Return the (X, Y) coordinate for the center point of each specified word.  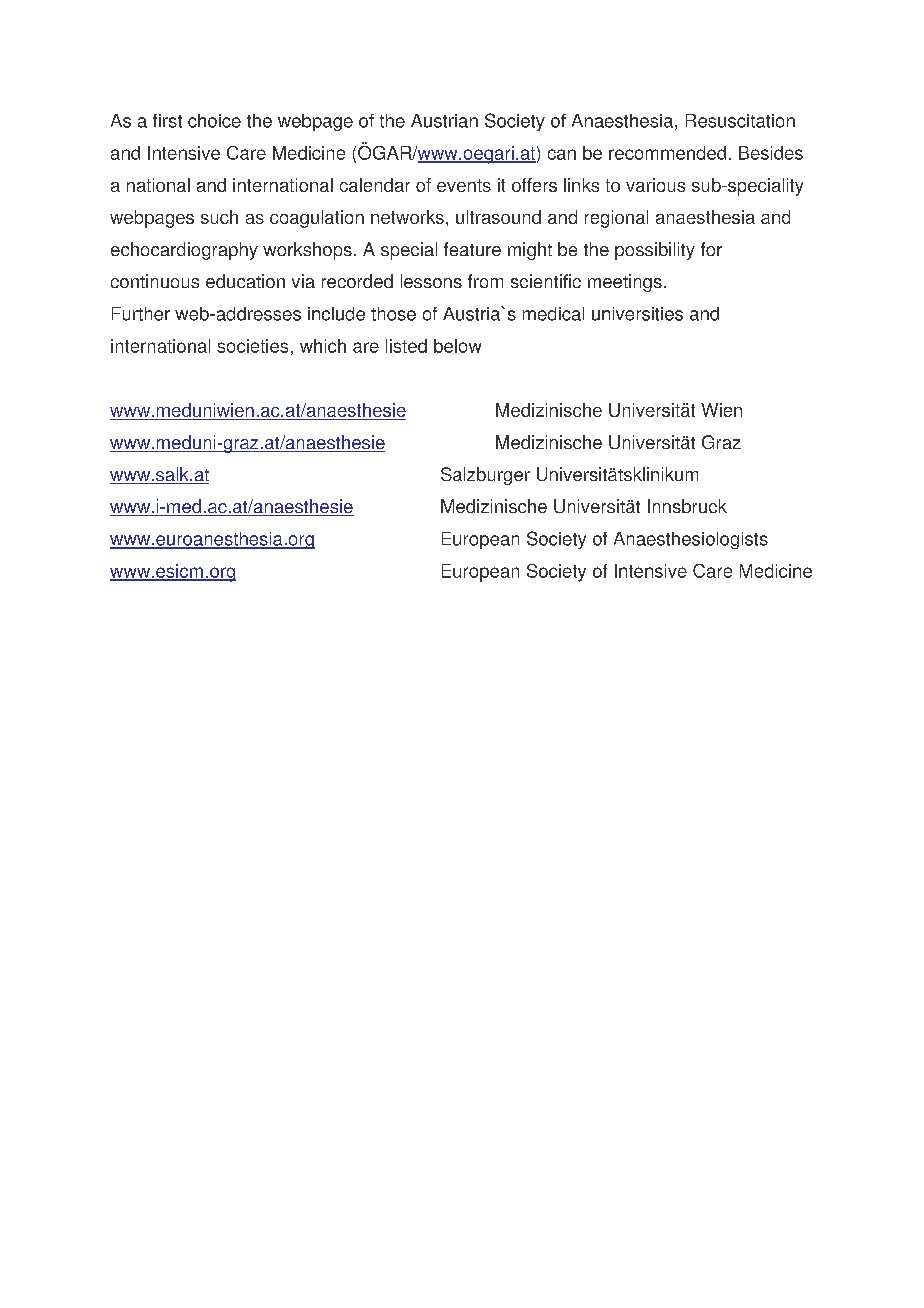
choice (214, 121)
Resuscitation (740, 121)
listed (406, 346)
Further (141, 314)
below (457, 346)
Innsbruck (687, 506)
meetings (625, 283)
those (393, 314)
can (562, 154)
